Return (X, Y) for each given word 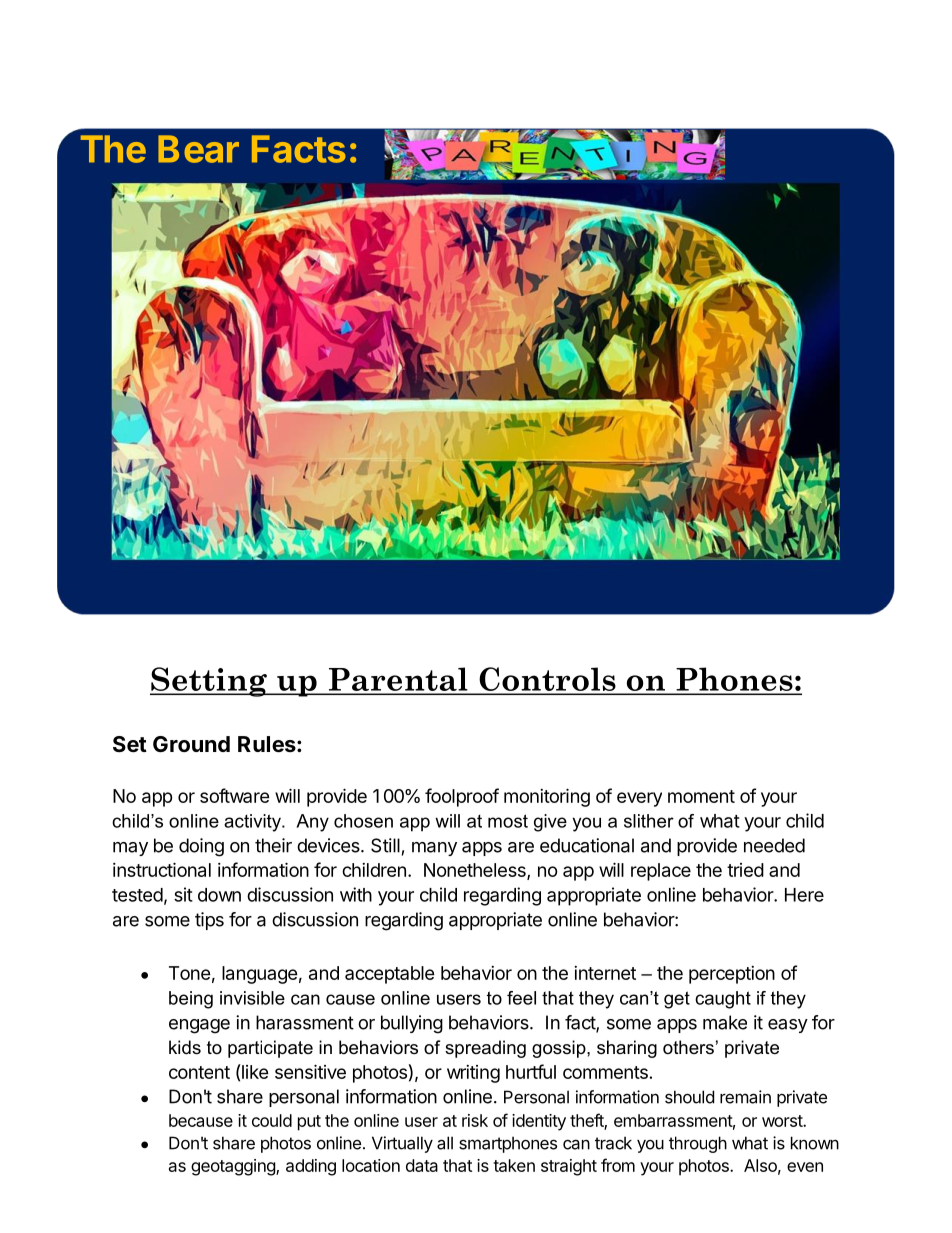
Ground (191, 744)
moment (701, 796)
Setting (209, 682)
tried (745, 870)
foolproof (462, 797)
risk (475, 1120)
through (698, 1144)
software (235, 795)
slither (649, 821)
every (639, 799)
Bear (198, 149)
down (219, 895)
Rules (268, 744)
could (272, 1120)
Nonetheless (476, 871)
